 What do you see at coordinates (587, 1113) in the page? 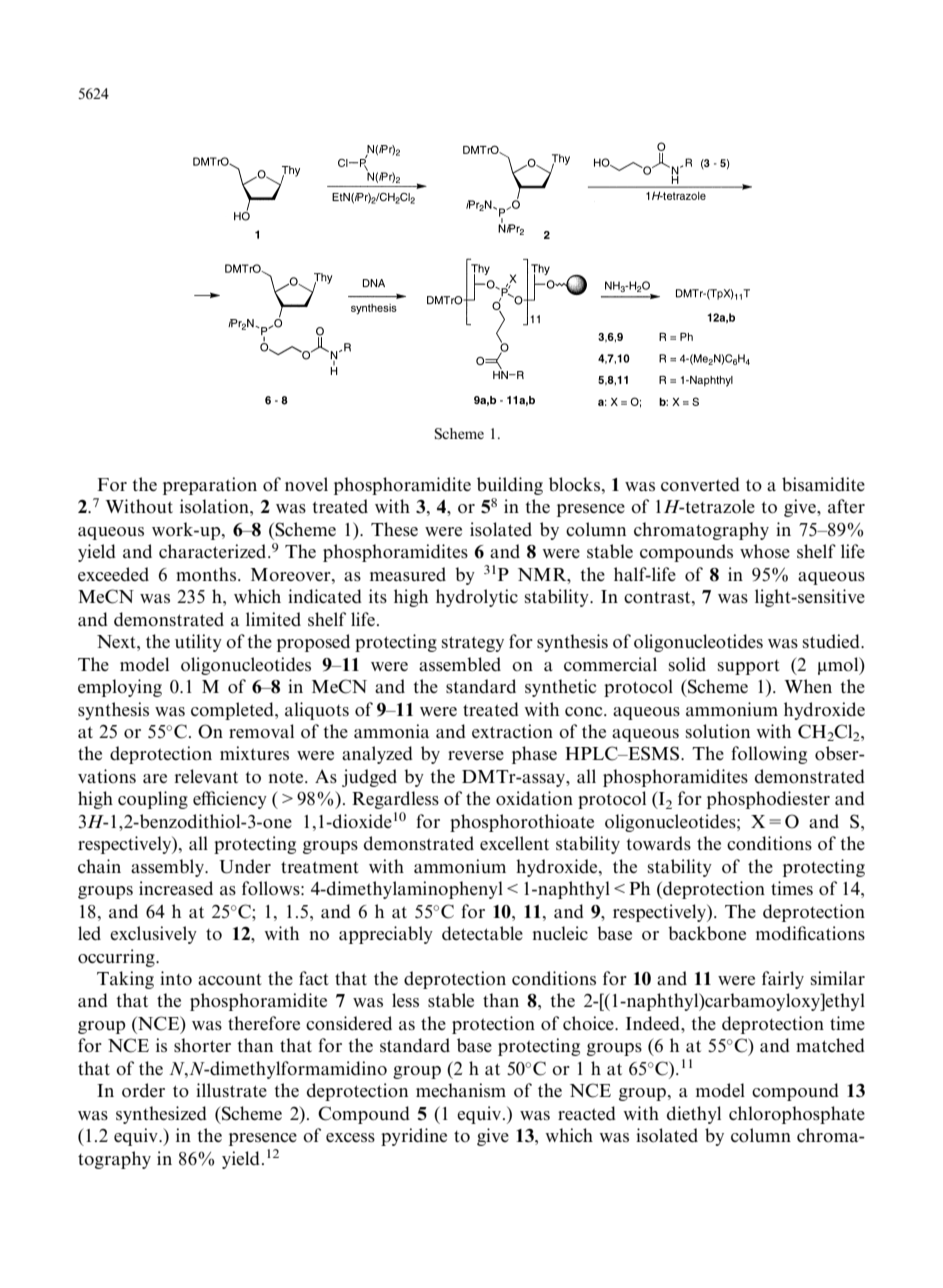
I see `reacted` at bounding box center [587, 1113].
